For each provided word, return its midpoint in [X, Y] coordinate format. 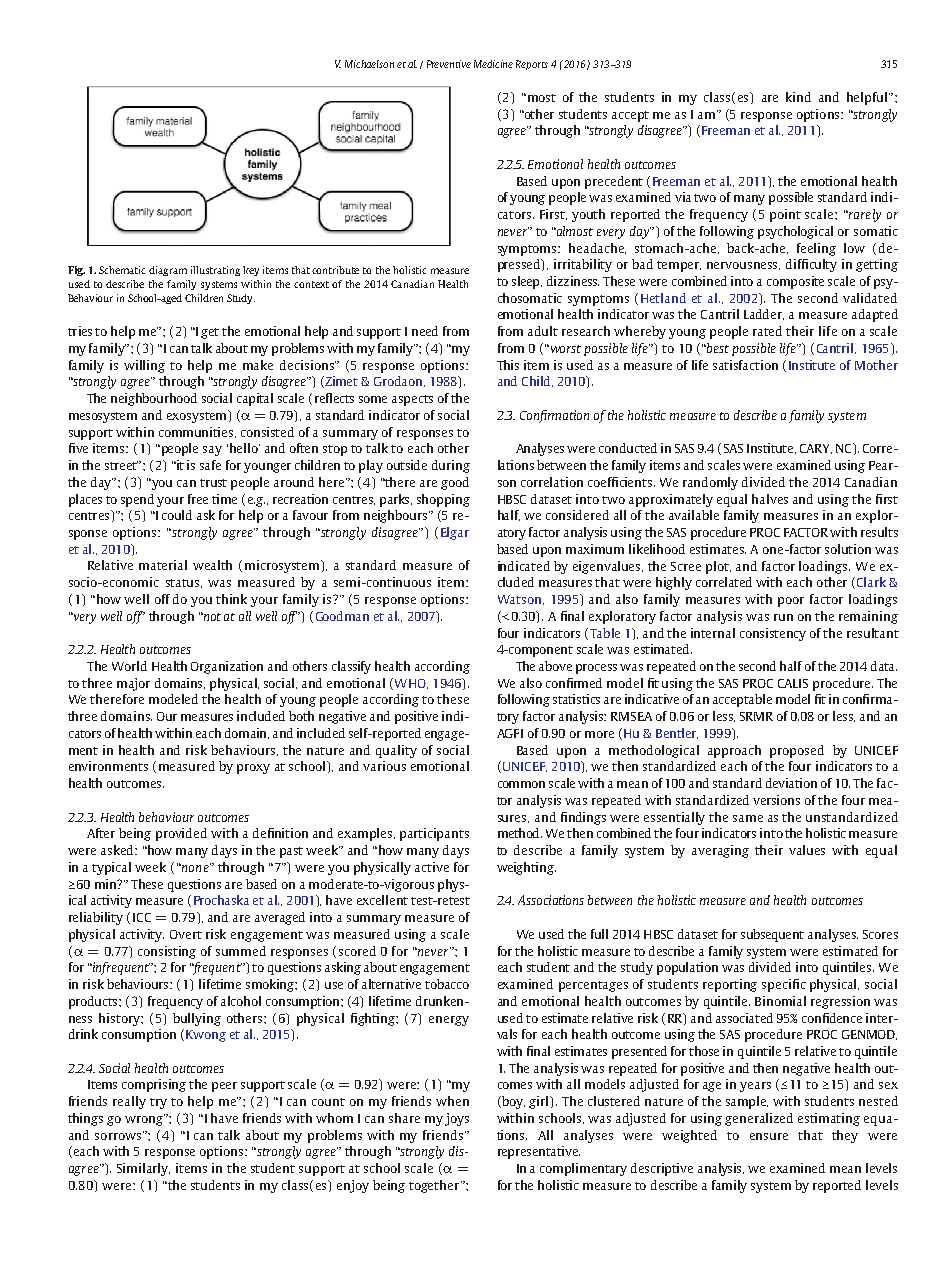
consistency [773, 634]
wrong [145, 1120]
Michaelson [369, 64]
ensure [769, 1136]
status [184, 583]
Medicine [493, 64]
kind [798, 97]
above [555, 666]
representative [539, 1152]
